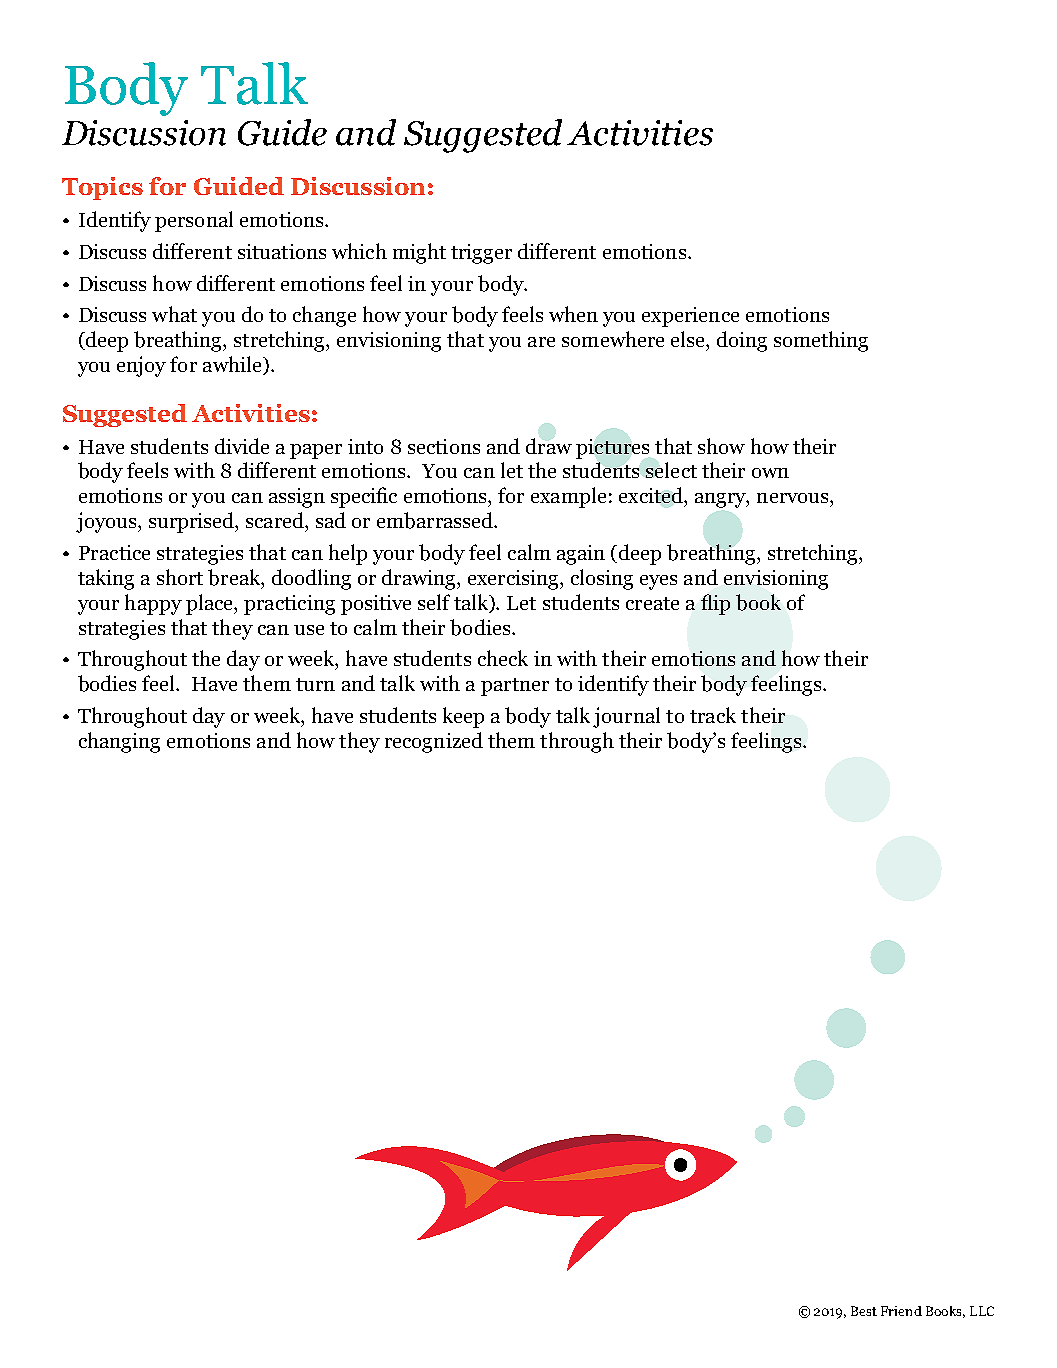 Image resolution: width=1057 pixels, height=1368 pixels. What do you see at coordinates (713, 715) in the screenshot?
I see `track` at bounding box center [713, 715].
